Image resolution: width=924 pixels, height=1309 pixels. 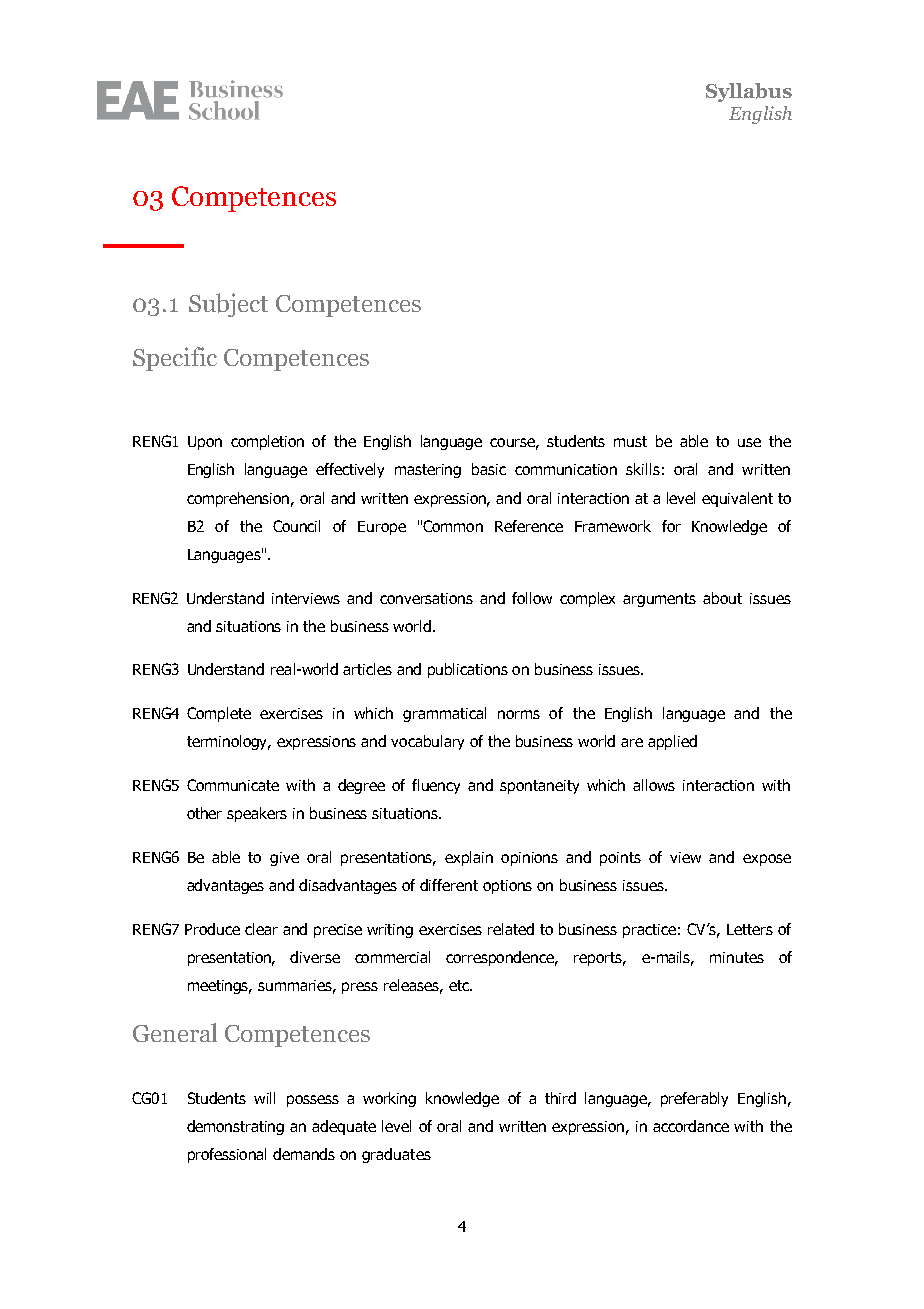 I want to click on demonstrating, so click(x=235, y=1127).
